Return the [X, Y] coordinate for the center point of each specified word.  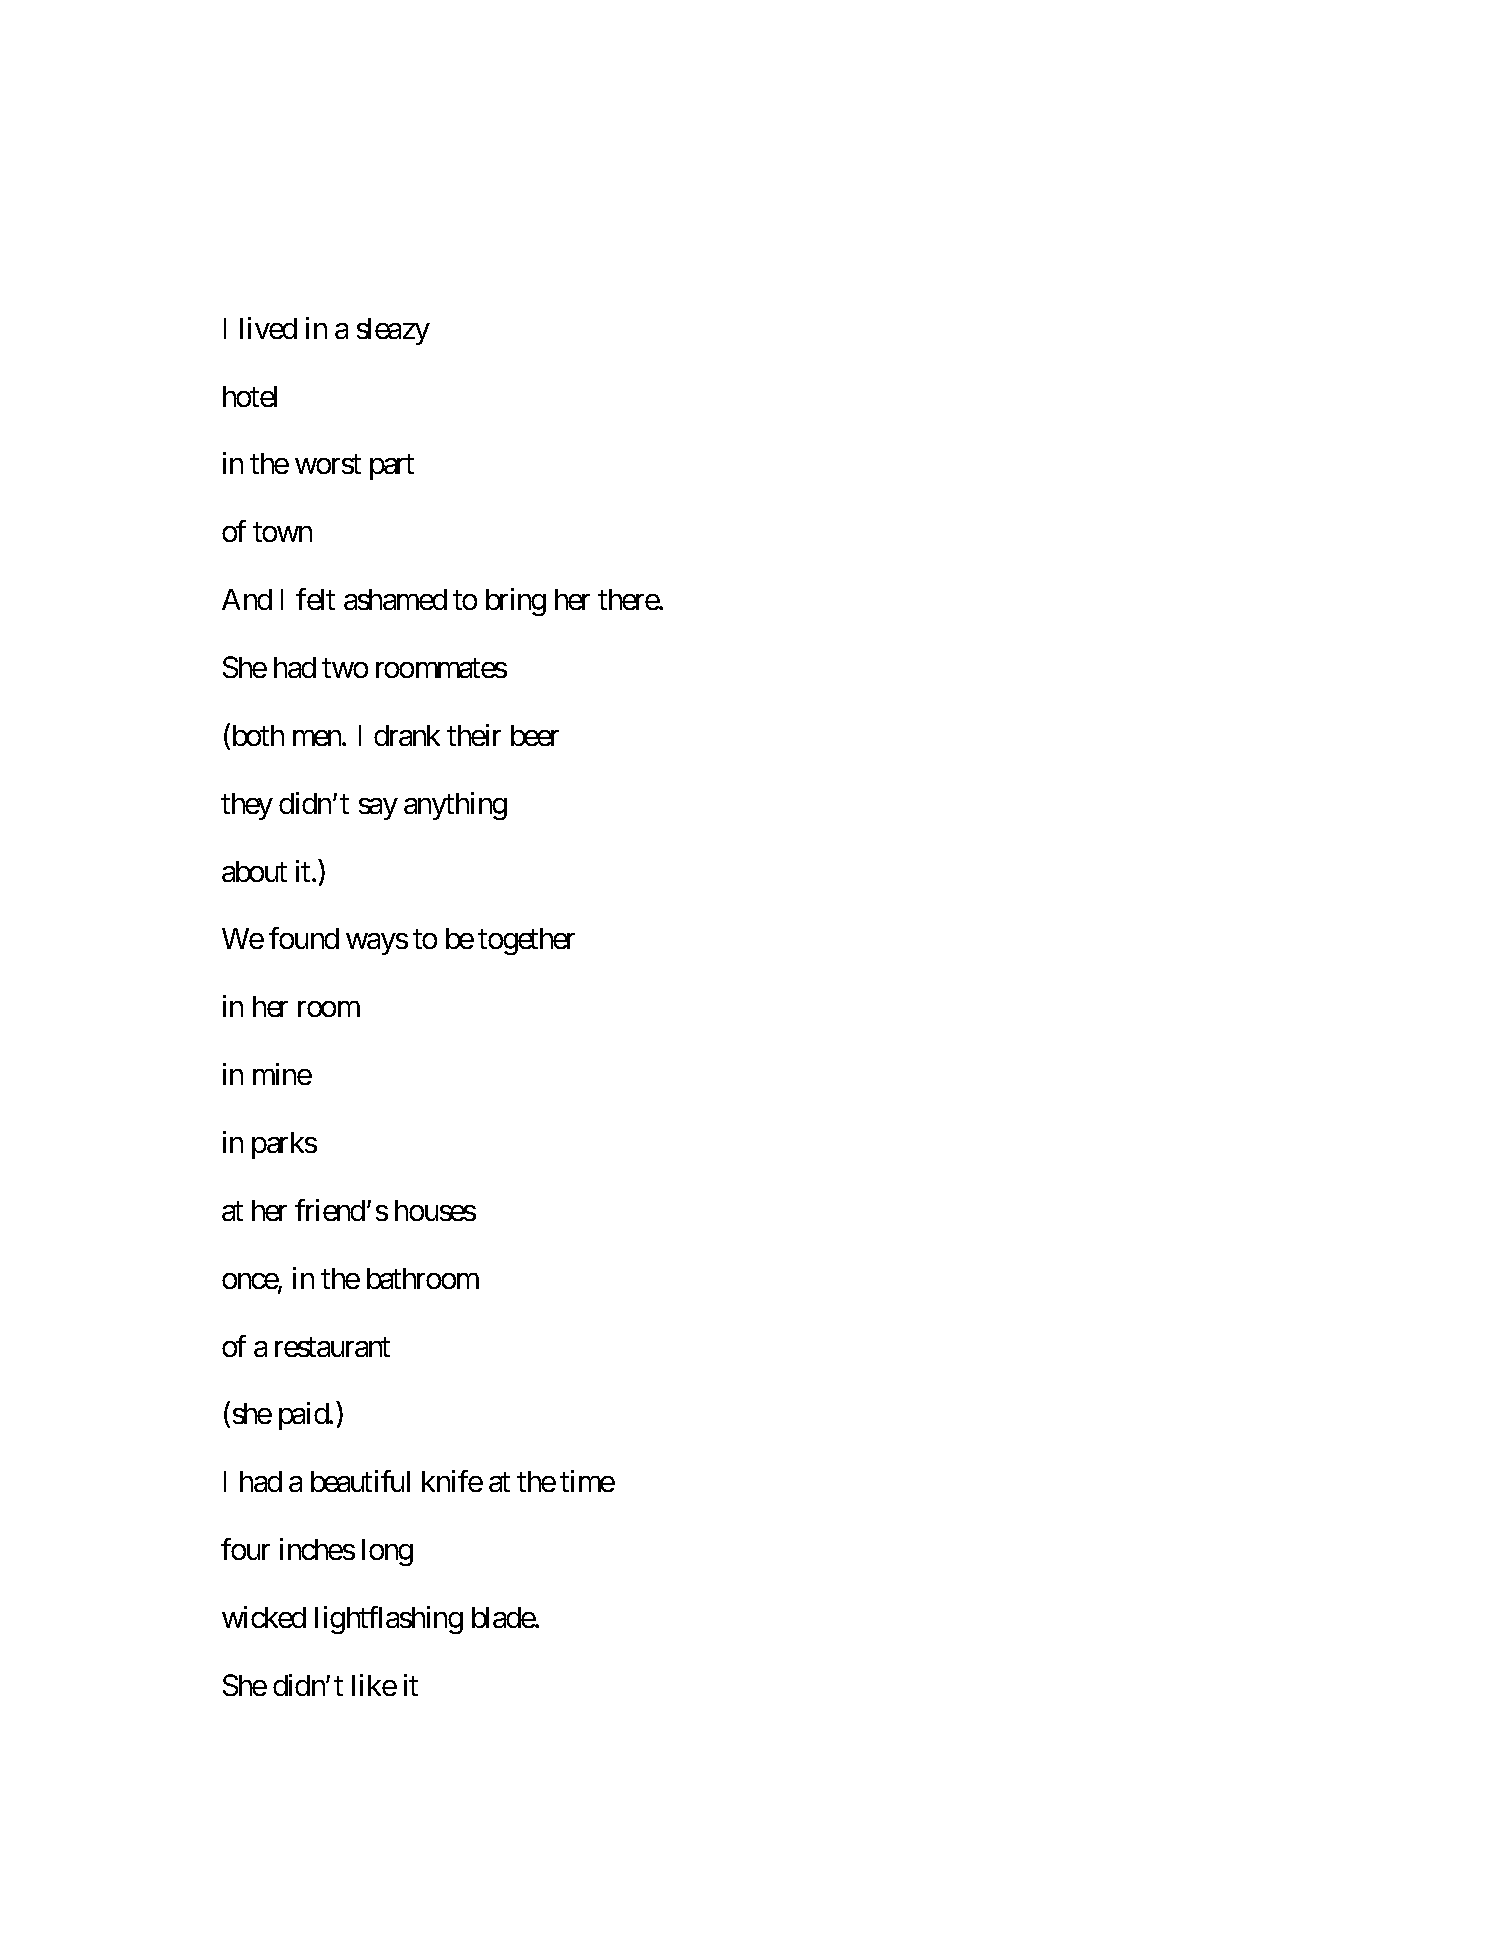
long [387, 1552]
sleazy [393, 331]
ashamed [395, 599]
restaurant [332, 1347]
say [378, 809]
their [474, 735]
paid [304, 1416]
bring [516, 602]
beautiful [360, 1481]
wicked [264, 1617]
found [304, 938]
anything [455, 806]
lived [268, 328]
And [247, 599]
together [526, 941]
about [254, 871]
